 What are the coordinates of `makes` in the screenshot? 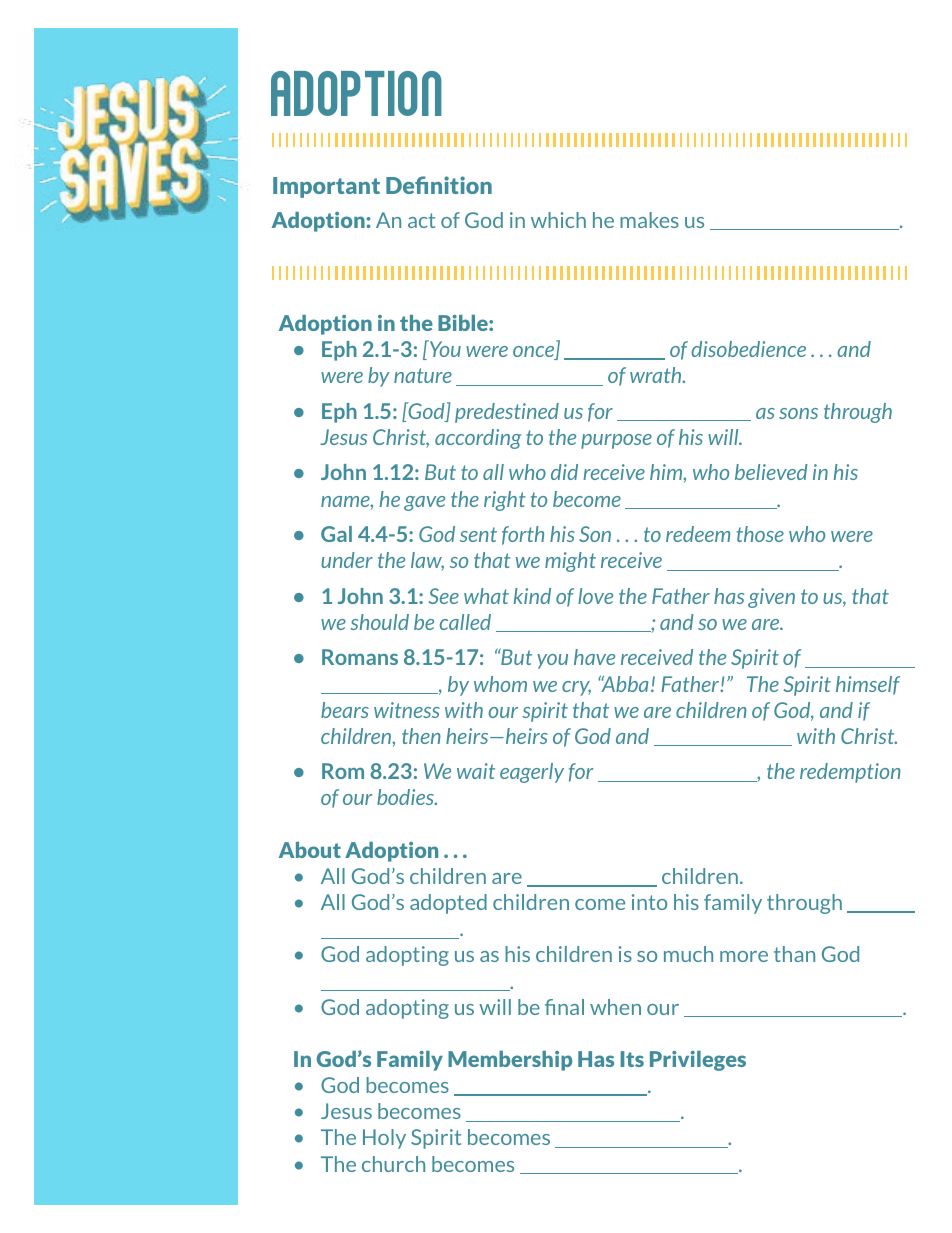 It's located at (649, 220).
